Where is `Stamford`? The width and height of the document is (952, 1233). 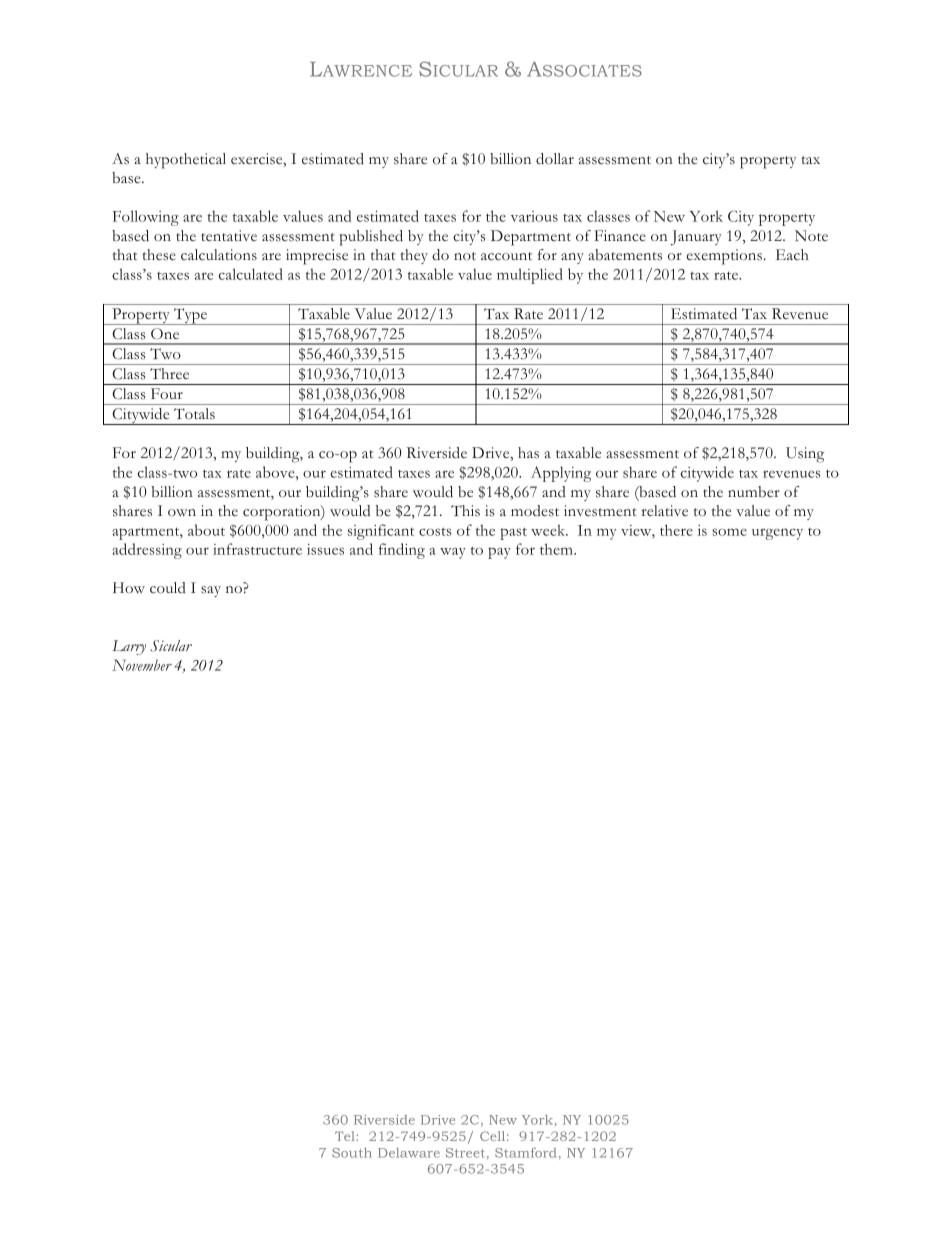
Stamford is located at coordinates (526, 1153).
